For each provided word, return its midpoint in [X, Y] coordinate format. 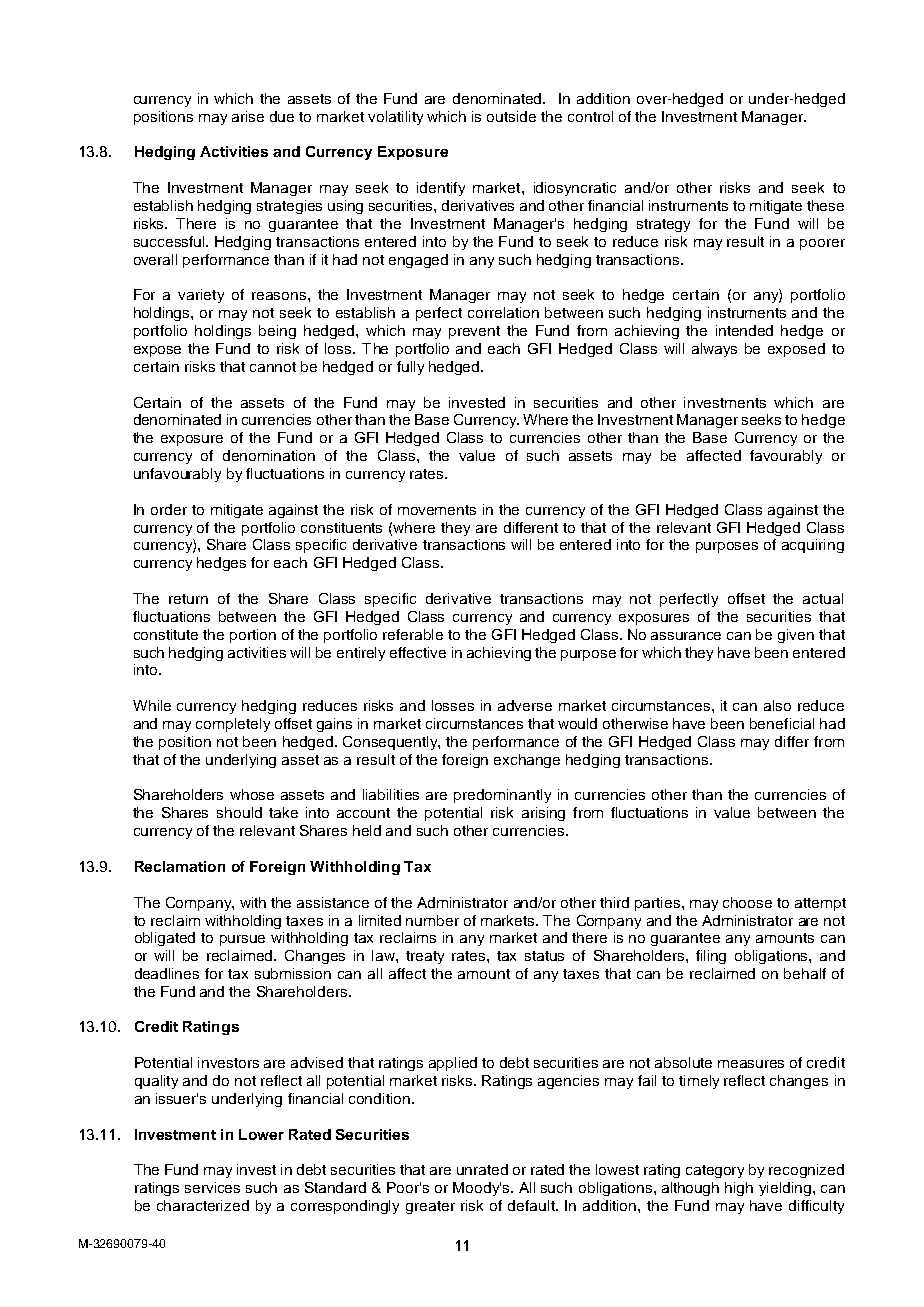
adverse [525, 705]
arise [248, 116]
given [796, 636]
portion [253, 636]
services [212, 1187]
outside [511, 116]
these [825, 205]
